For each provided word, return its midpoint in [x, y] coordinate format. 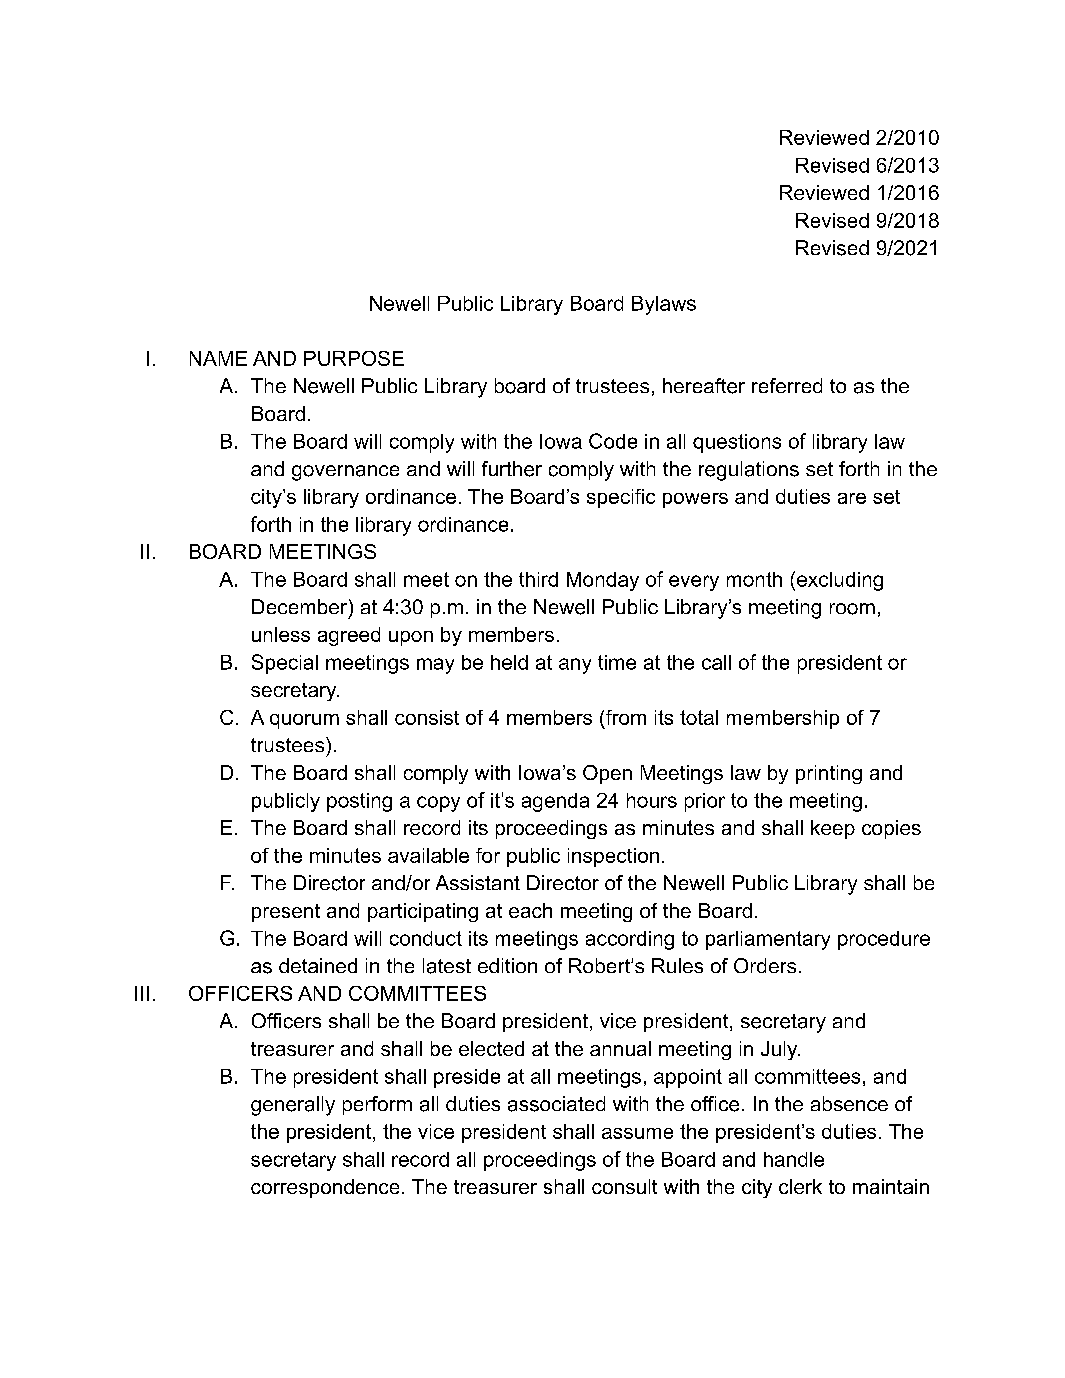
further [512, 469]
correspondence [325, 1188]
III [142, 993]
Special [285, 664]
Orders [765, 965]
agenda [555, 802]
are [852, 498]
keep [833, 829]
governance [345, 473]
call [716, 662]
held [509, 662]
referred [787, 385]
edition [507, 965]
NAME [218, 358]
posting [359, 802]
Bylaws [664, 305]
